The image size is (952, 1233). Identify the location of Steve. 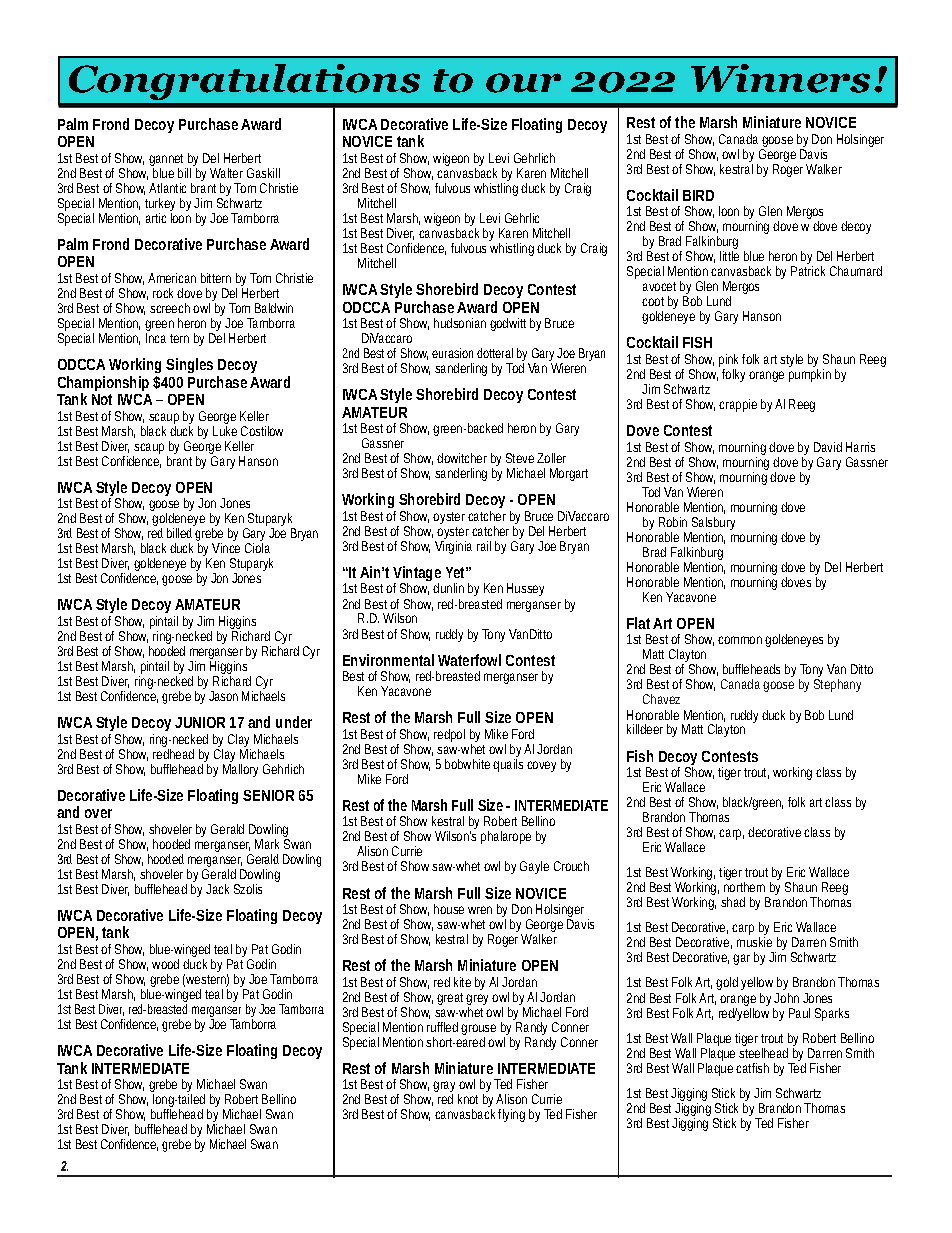
(520, 458).
